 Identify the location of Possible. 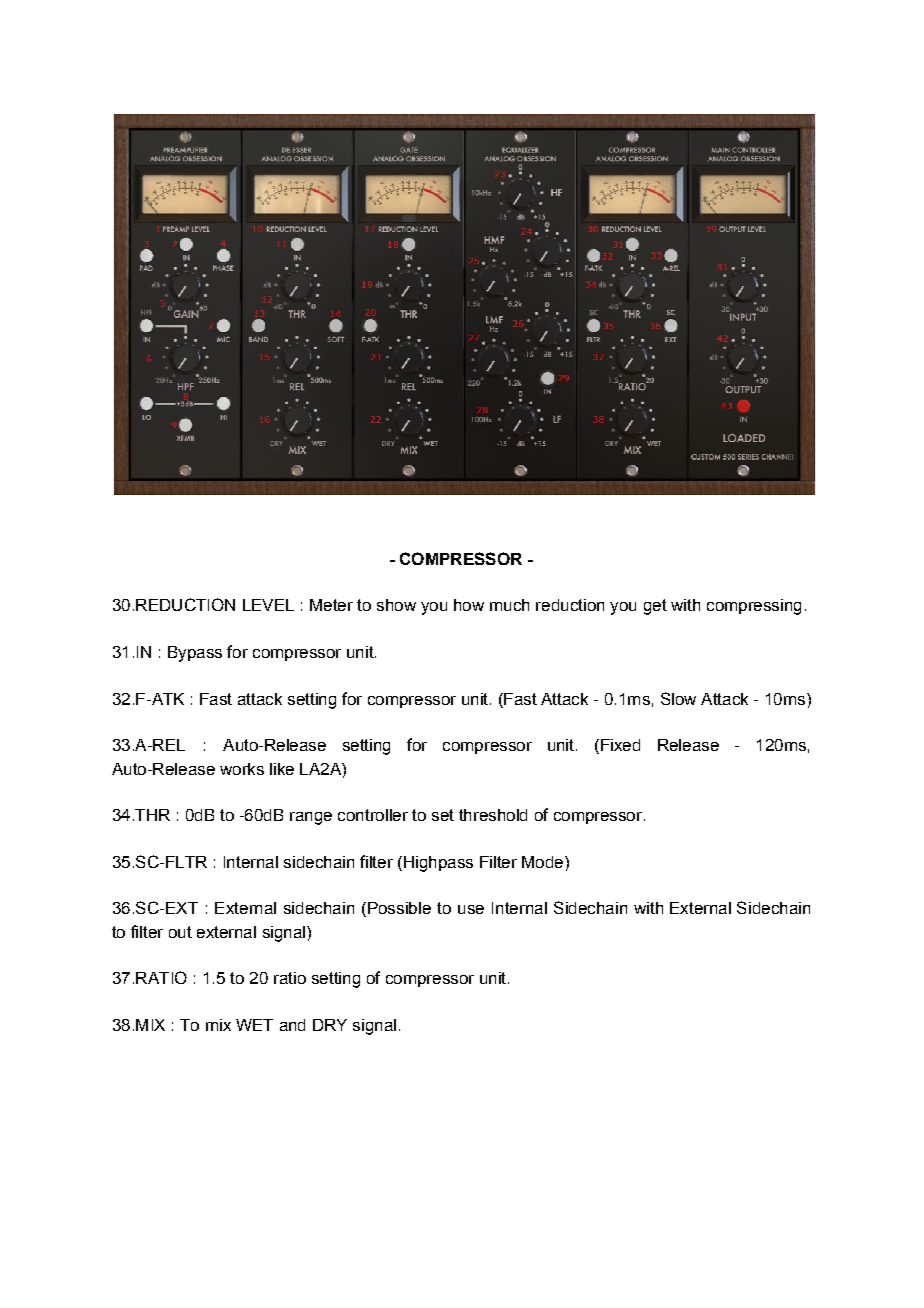
(398, 909).
